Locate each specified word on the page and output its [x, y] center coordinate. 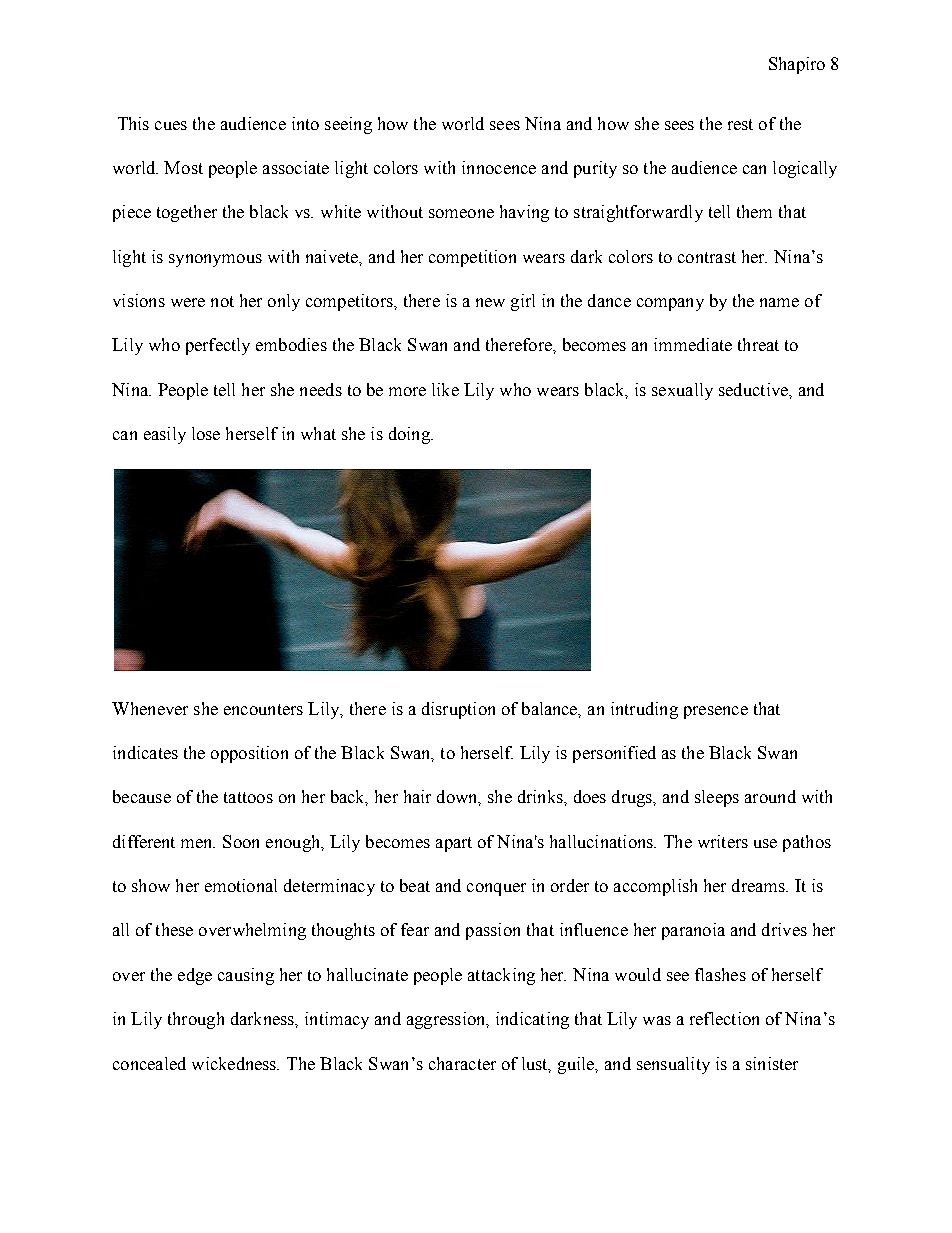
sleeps [717, 798]
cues [171, 125]
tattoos [248, 797]
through [196, 1020]
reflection [724, 1018]
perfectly [218, 346]
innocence [499, 167]
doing [410, 435]
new [490, 302]
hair [417, 796]
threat [758, 344]
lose [206, 433]
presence [716, 712]
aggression [447, 1020]
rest [740, 124]
